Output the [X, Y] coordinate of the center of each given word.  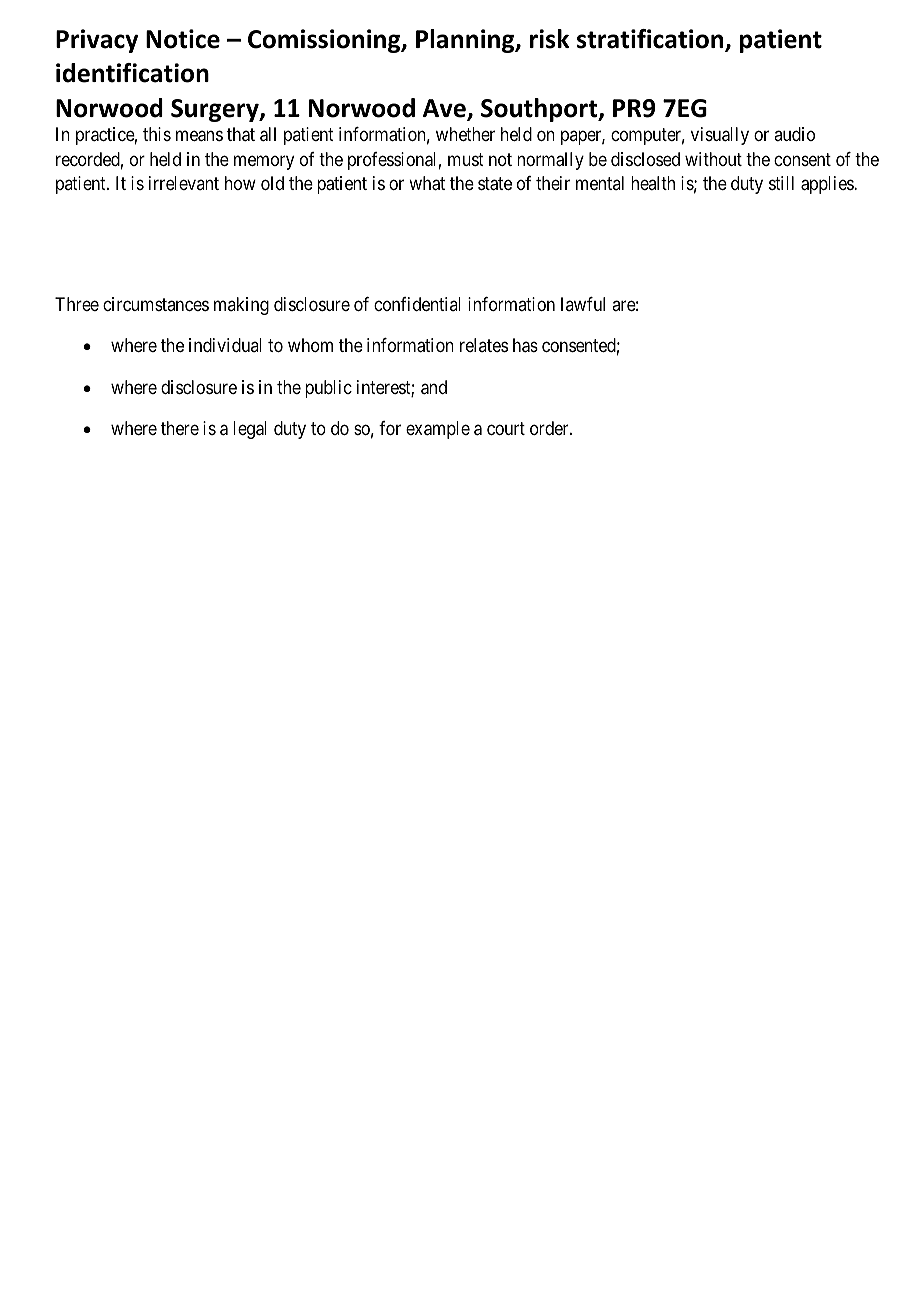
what [427, 183]
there [180, 428]
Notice [183, 39]
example [438, 430]
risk [549, 39]
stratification [651, 40]
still [781, 183]
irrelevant [184, 183]
